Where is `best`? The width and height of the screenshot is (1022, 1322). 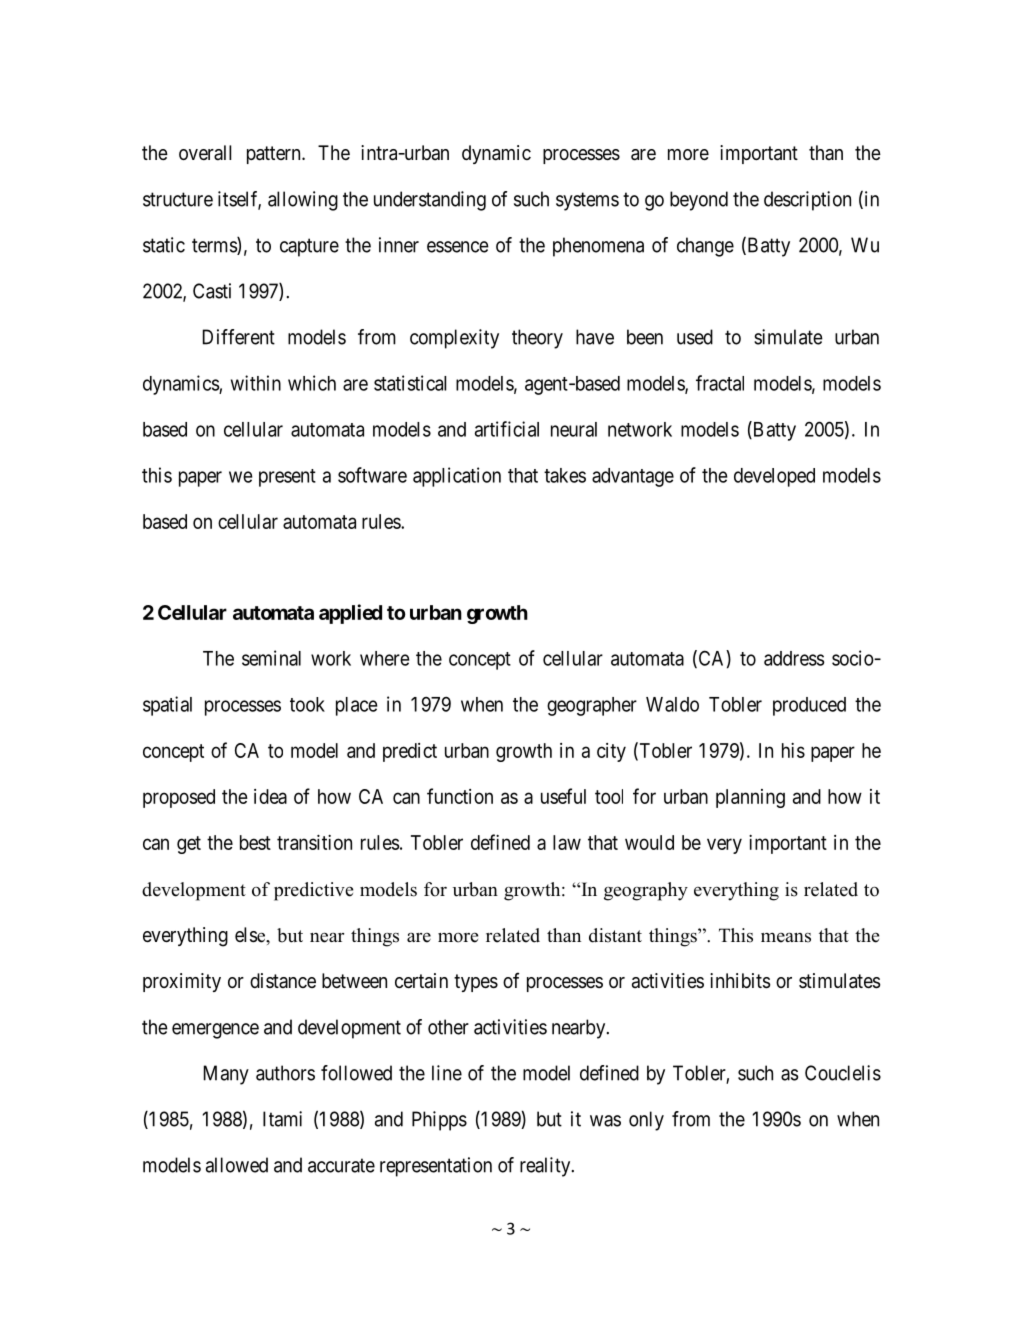 best is located at coordinates (255, 842).
